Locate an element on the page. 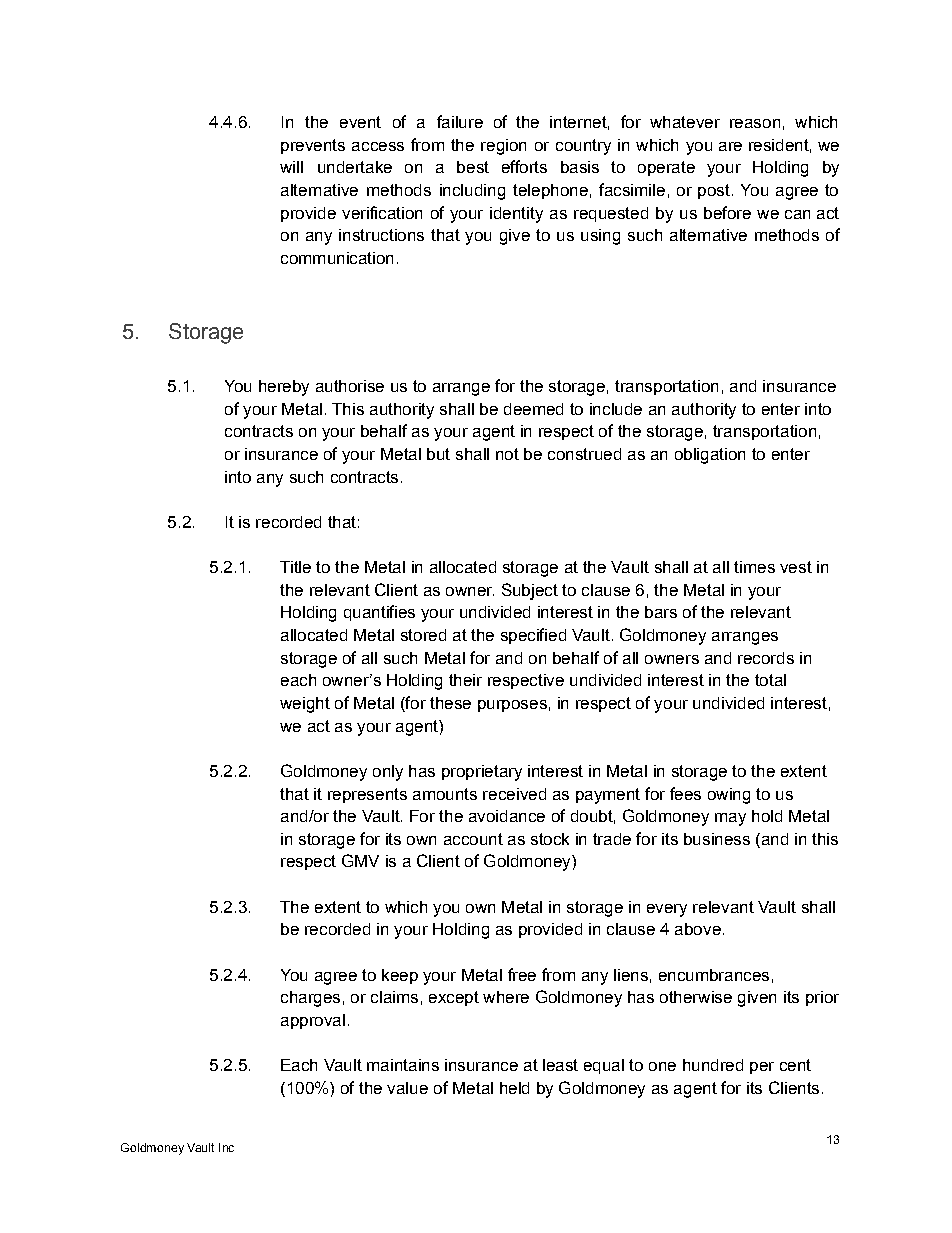 This image has width=952, height=1233. are is located at coordinates (730, 146).
